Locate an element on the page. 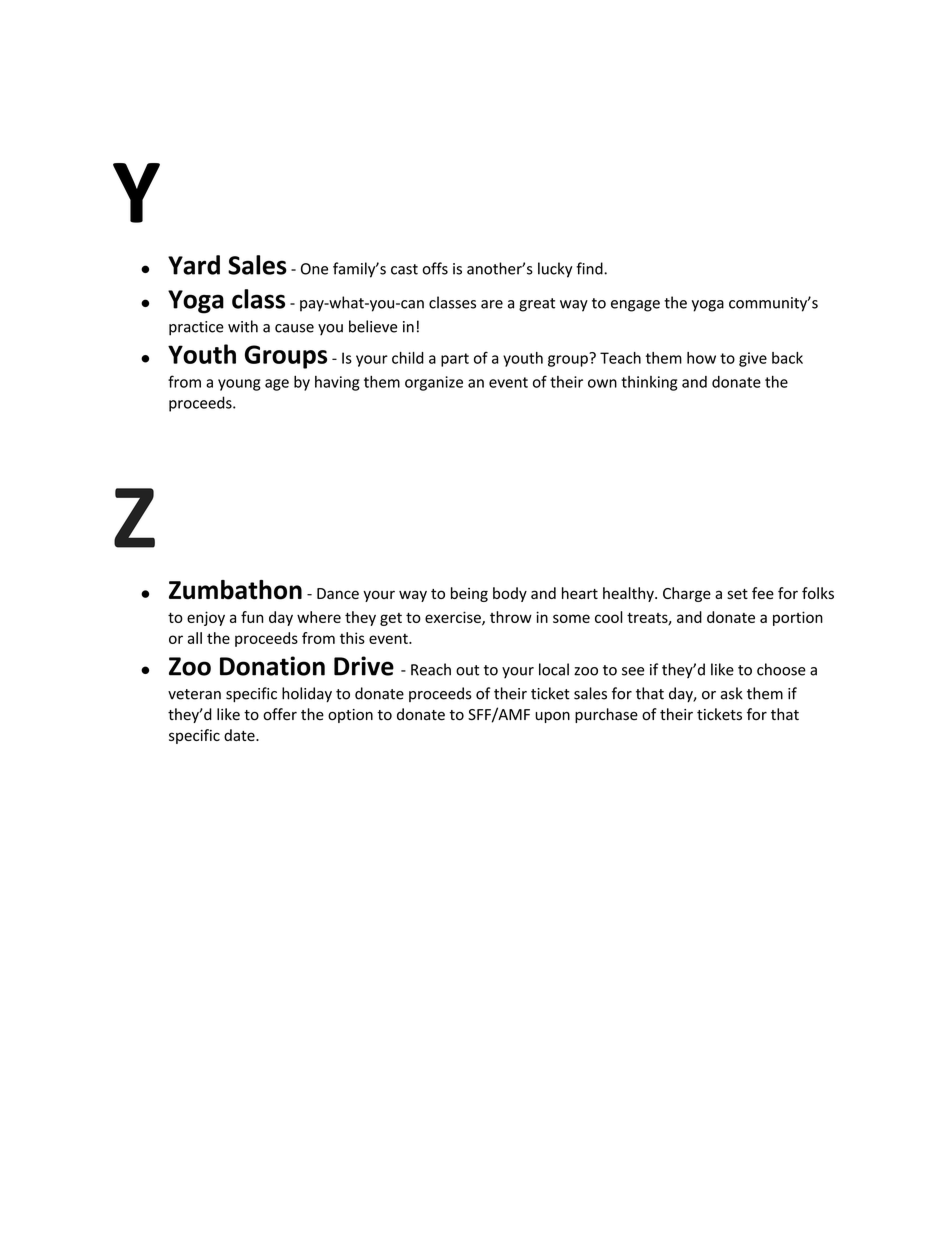 This document has width=952, height=1233. give is located at coordinates (753, 359).
